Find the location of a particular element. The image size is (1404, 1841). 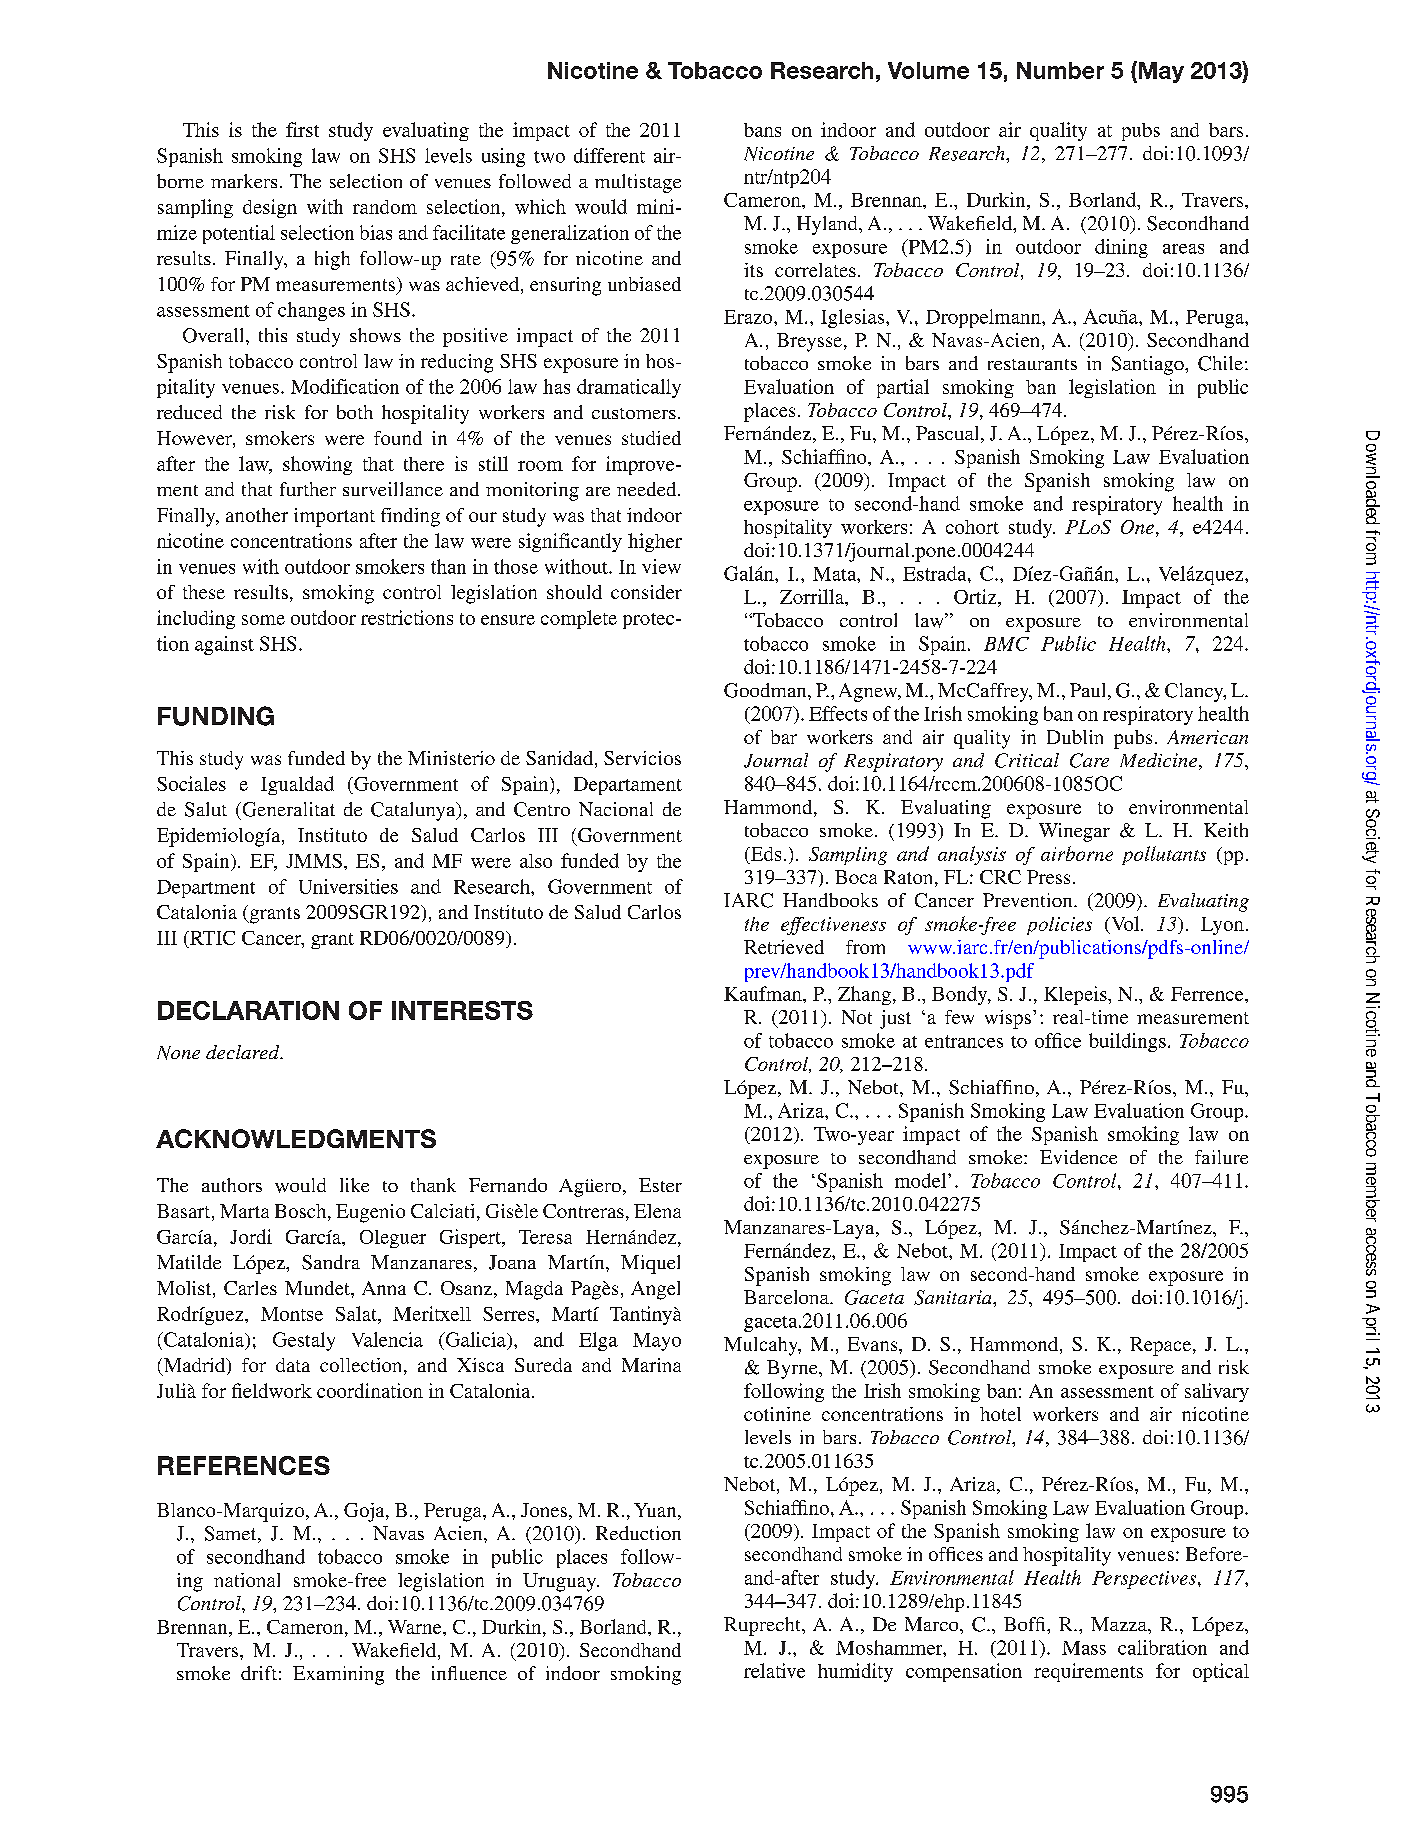

bans is located at coordinates (762, 130).
